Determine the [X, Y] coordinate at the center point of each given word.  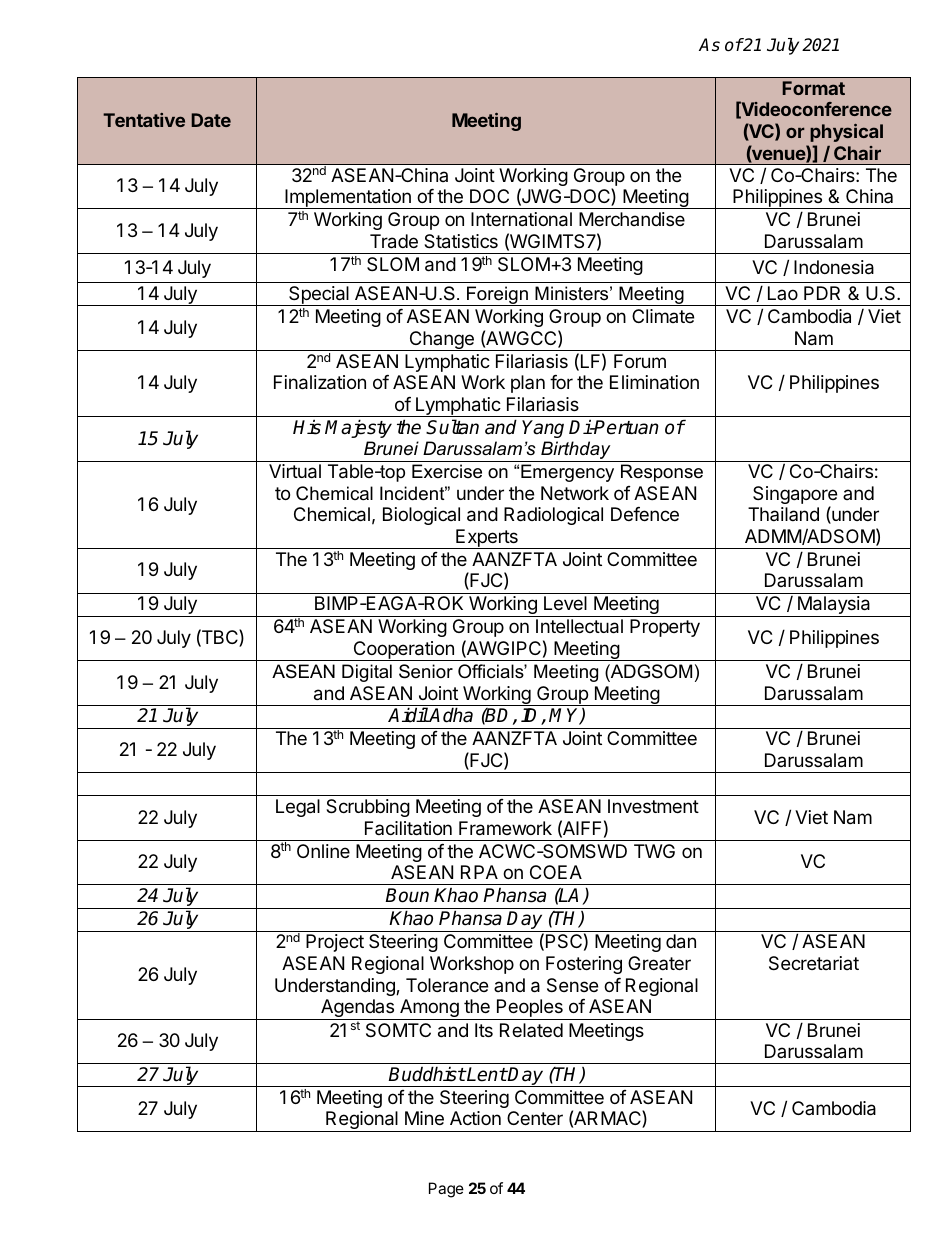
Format [813, 88]
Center [535, 1118]
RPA [479, 872]
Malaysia [834, 606]
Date [211, 120]
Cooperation [403, 651]
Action [475, 1118]
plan [528, 384]
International [521, 219]
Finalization [320, 382]
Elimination [654, 382]
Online [323, 851]
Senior [426, 671]
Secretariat [814, 963]
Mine [424, 1118]
